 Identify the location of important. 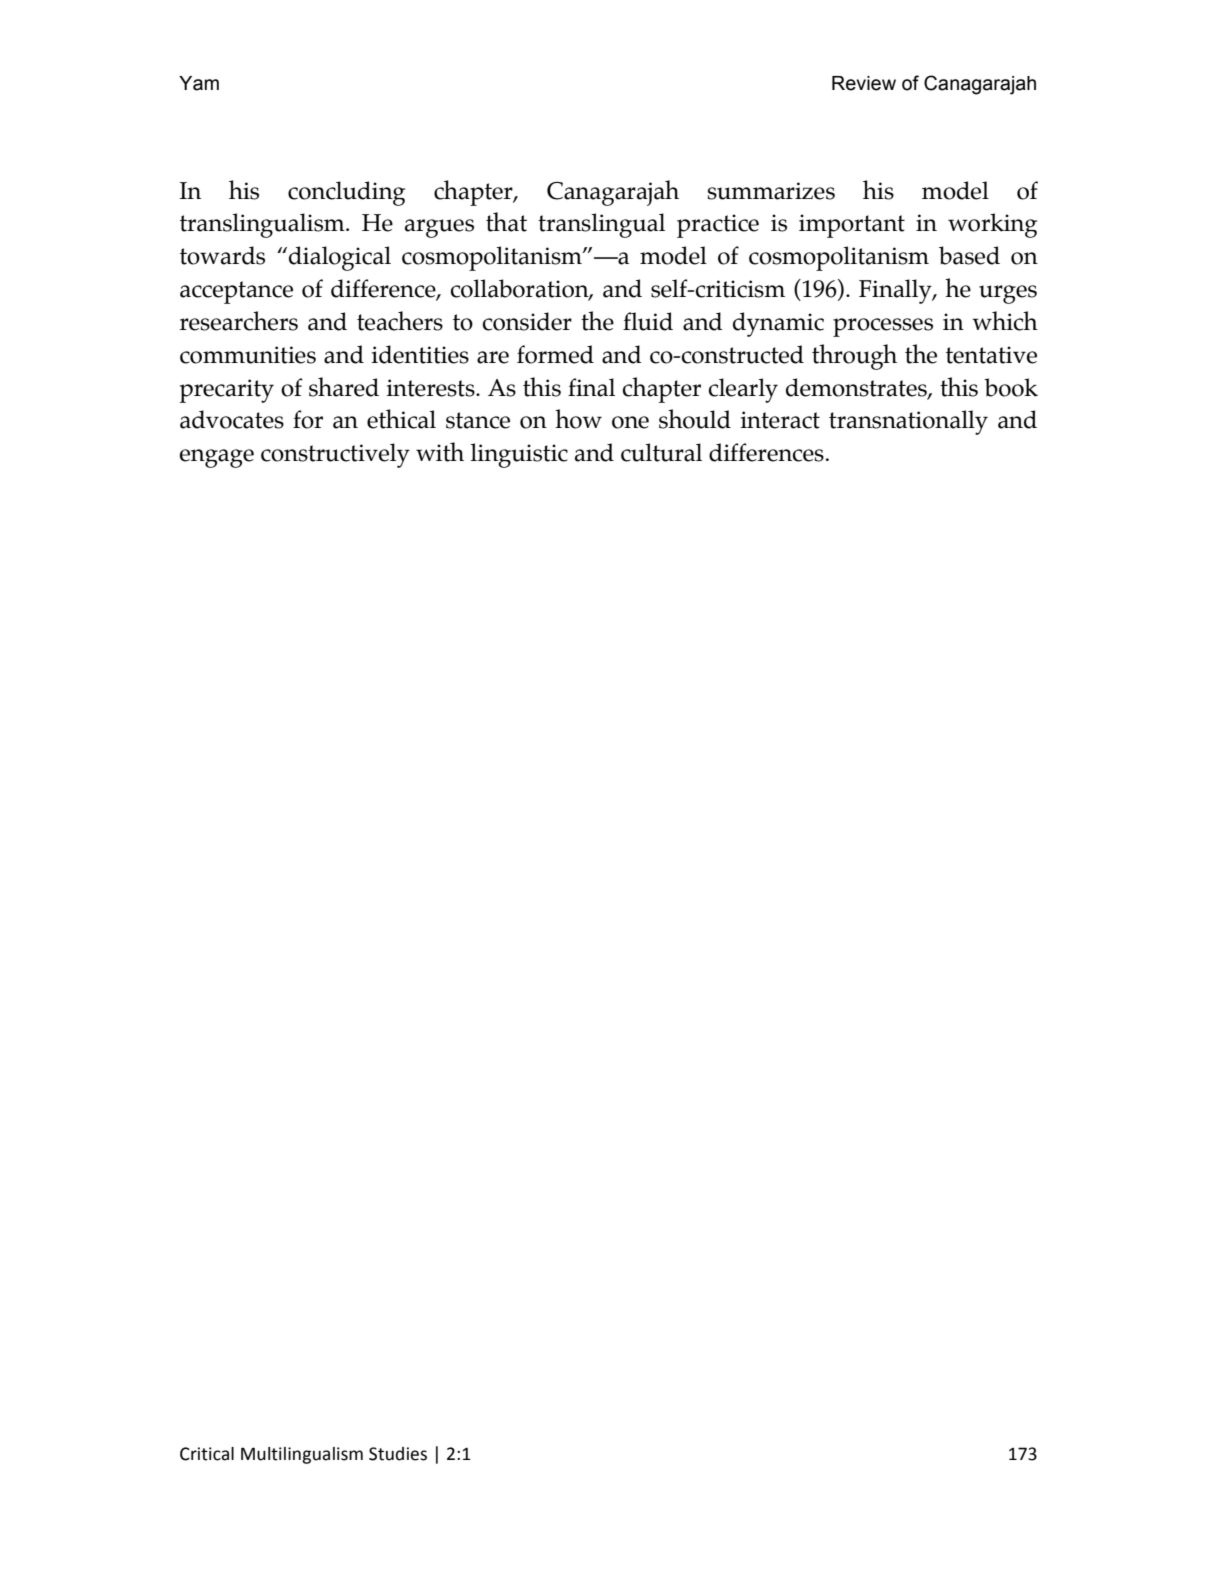
(852, 226).
